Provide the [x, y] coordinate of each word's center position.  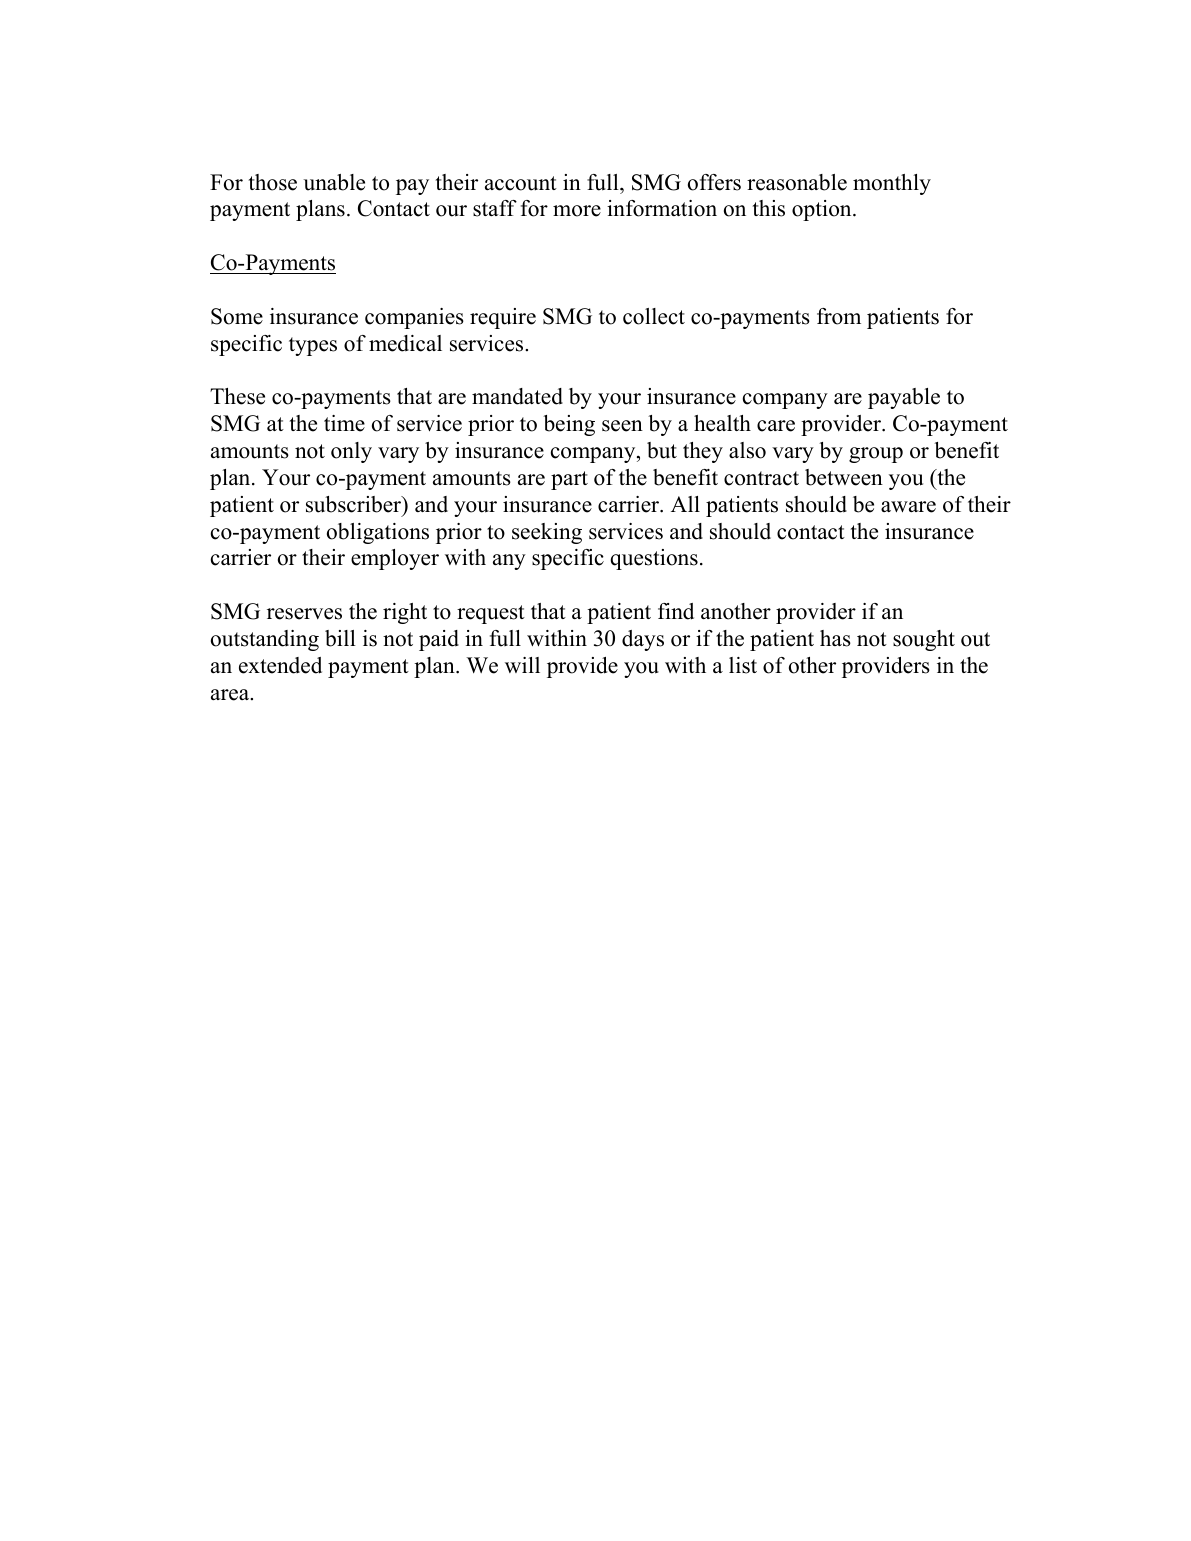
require [503, 318]
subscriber [355, 505]
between [844, 477]
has [835, 638]
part [569, 480]
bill [340, 638]
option [823, 210]
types [313, 346]
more [577, 211]
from [839, 316]
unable [334, 182]
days [643, 640]
